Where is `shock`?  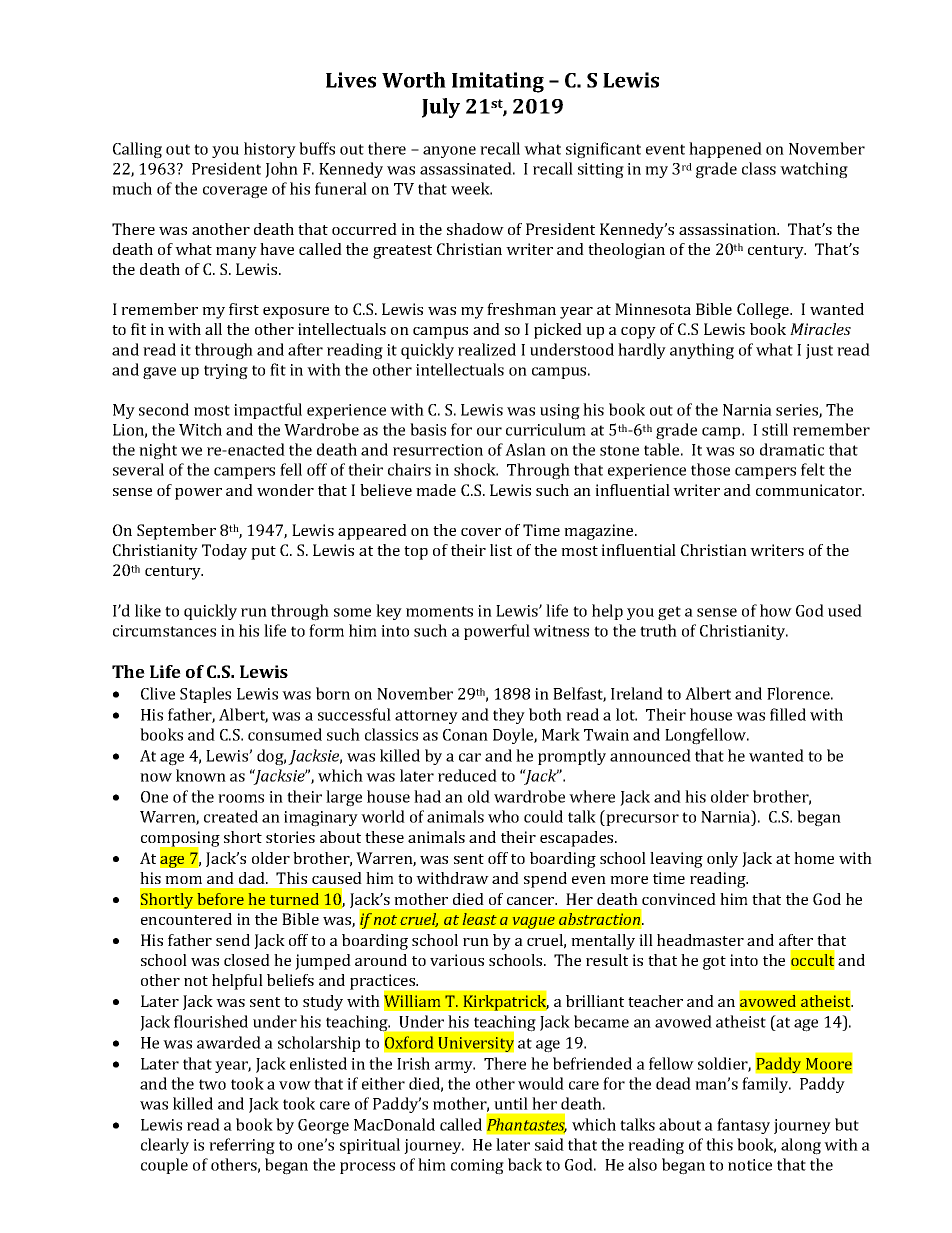
shock is located at coordinates (476, 469).
